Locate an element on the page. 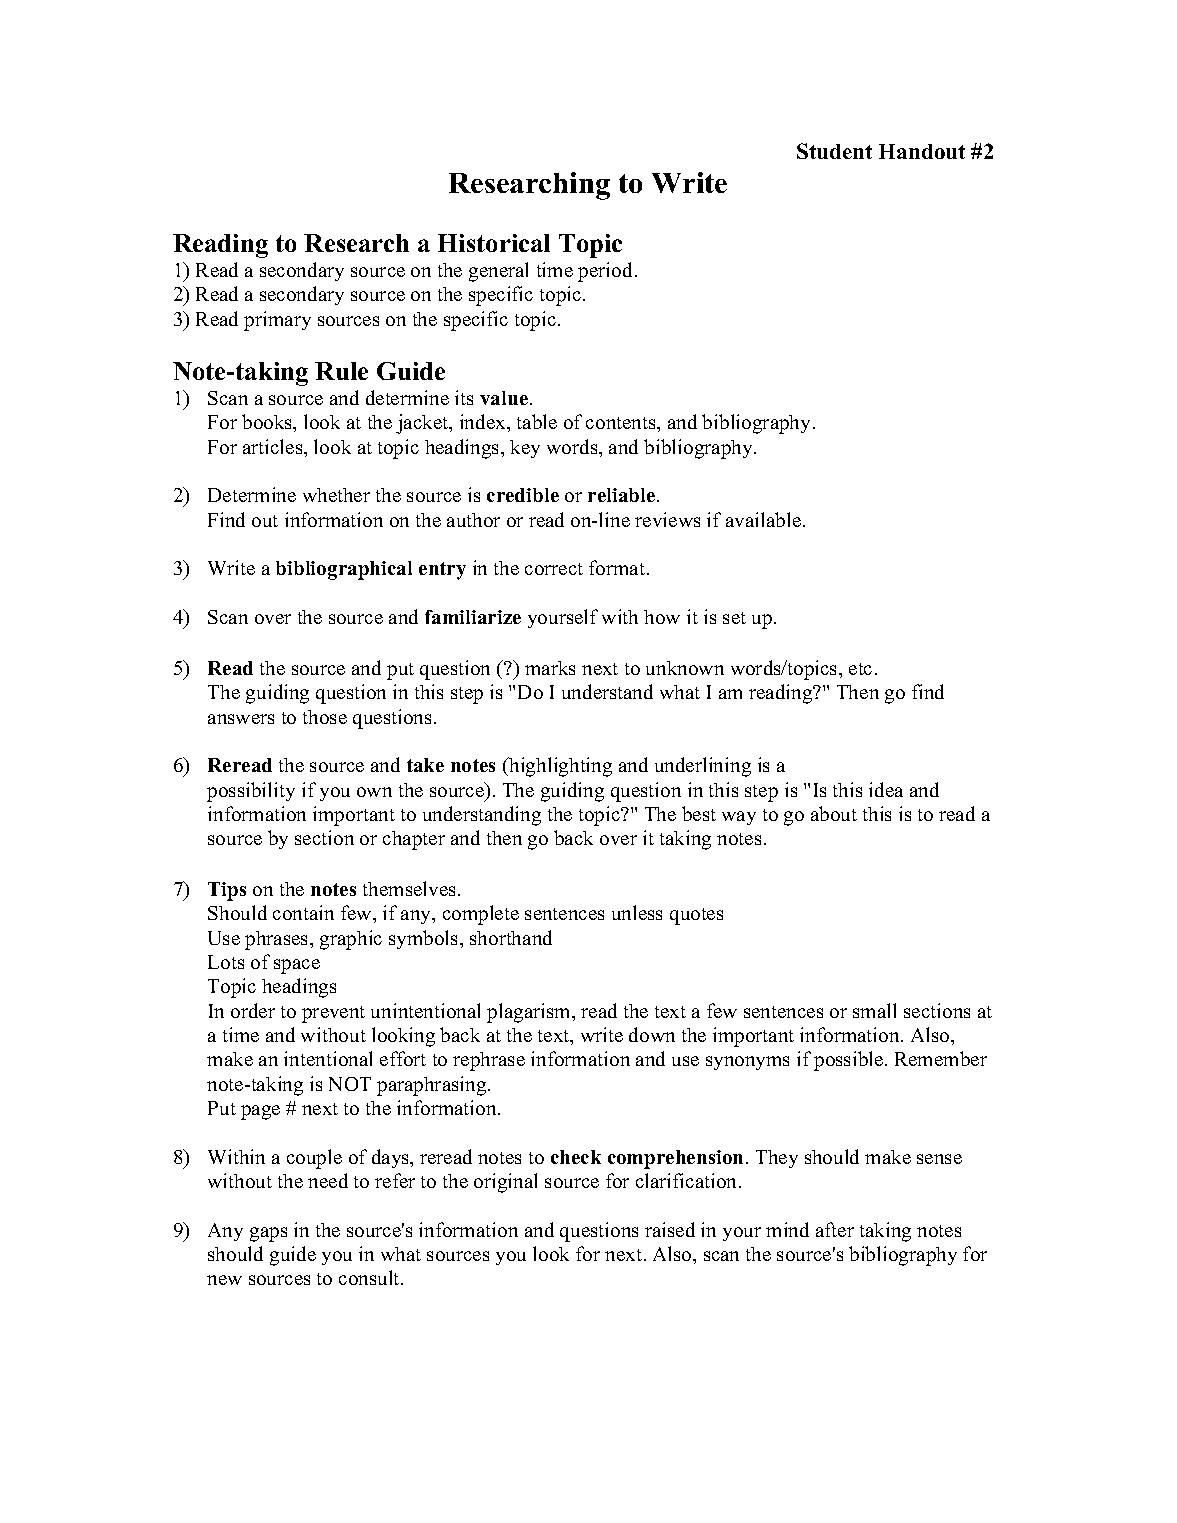 The width and height of the page is (1177, 1523). whether is located at coordinates (336, 495).
